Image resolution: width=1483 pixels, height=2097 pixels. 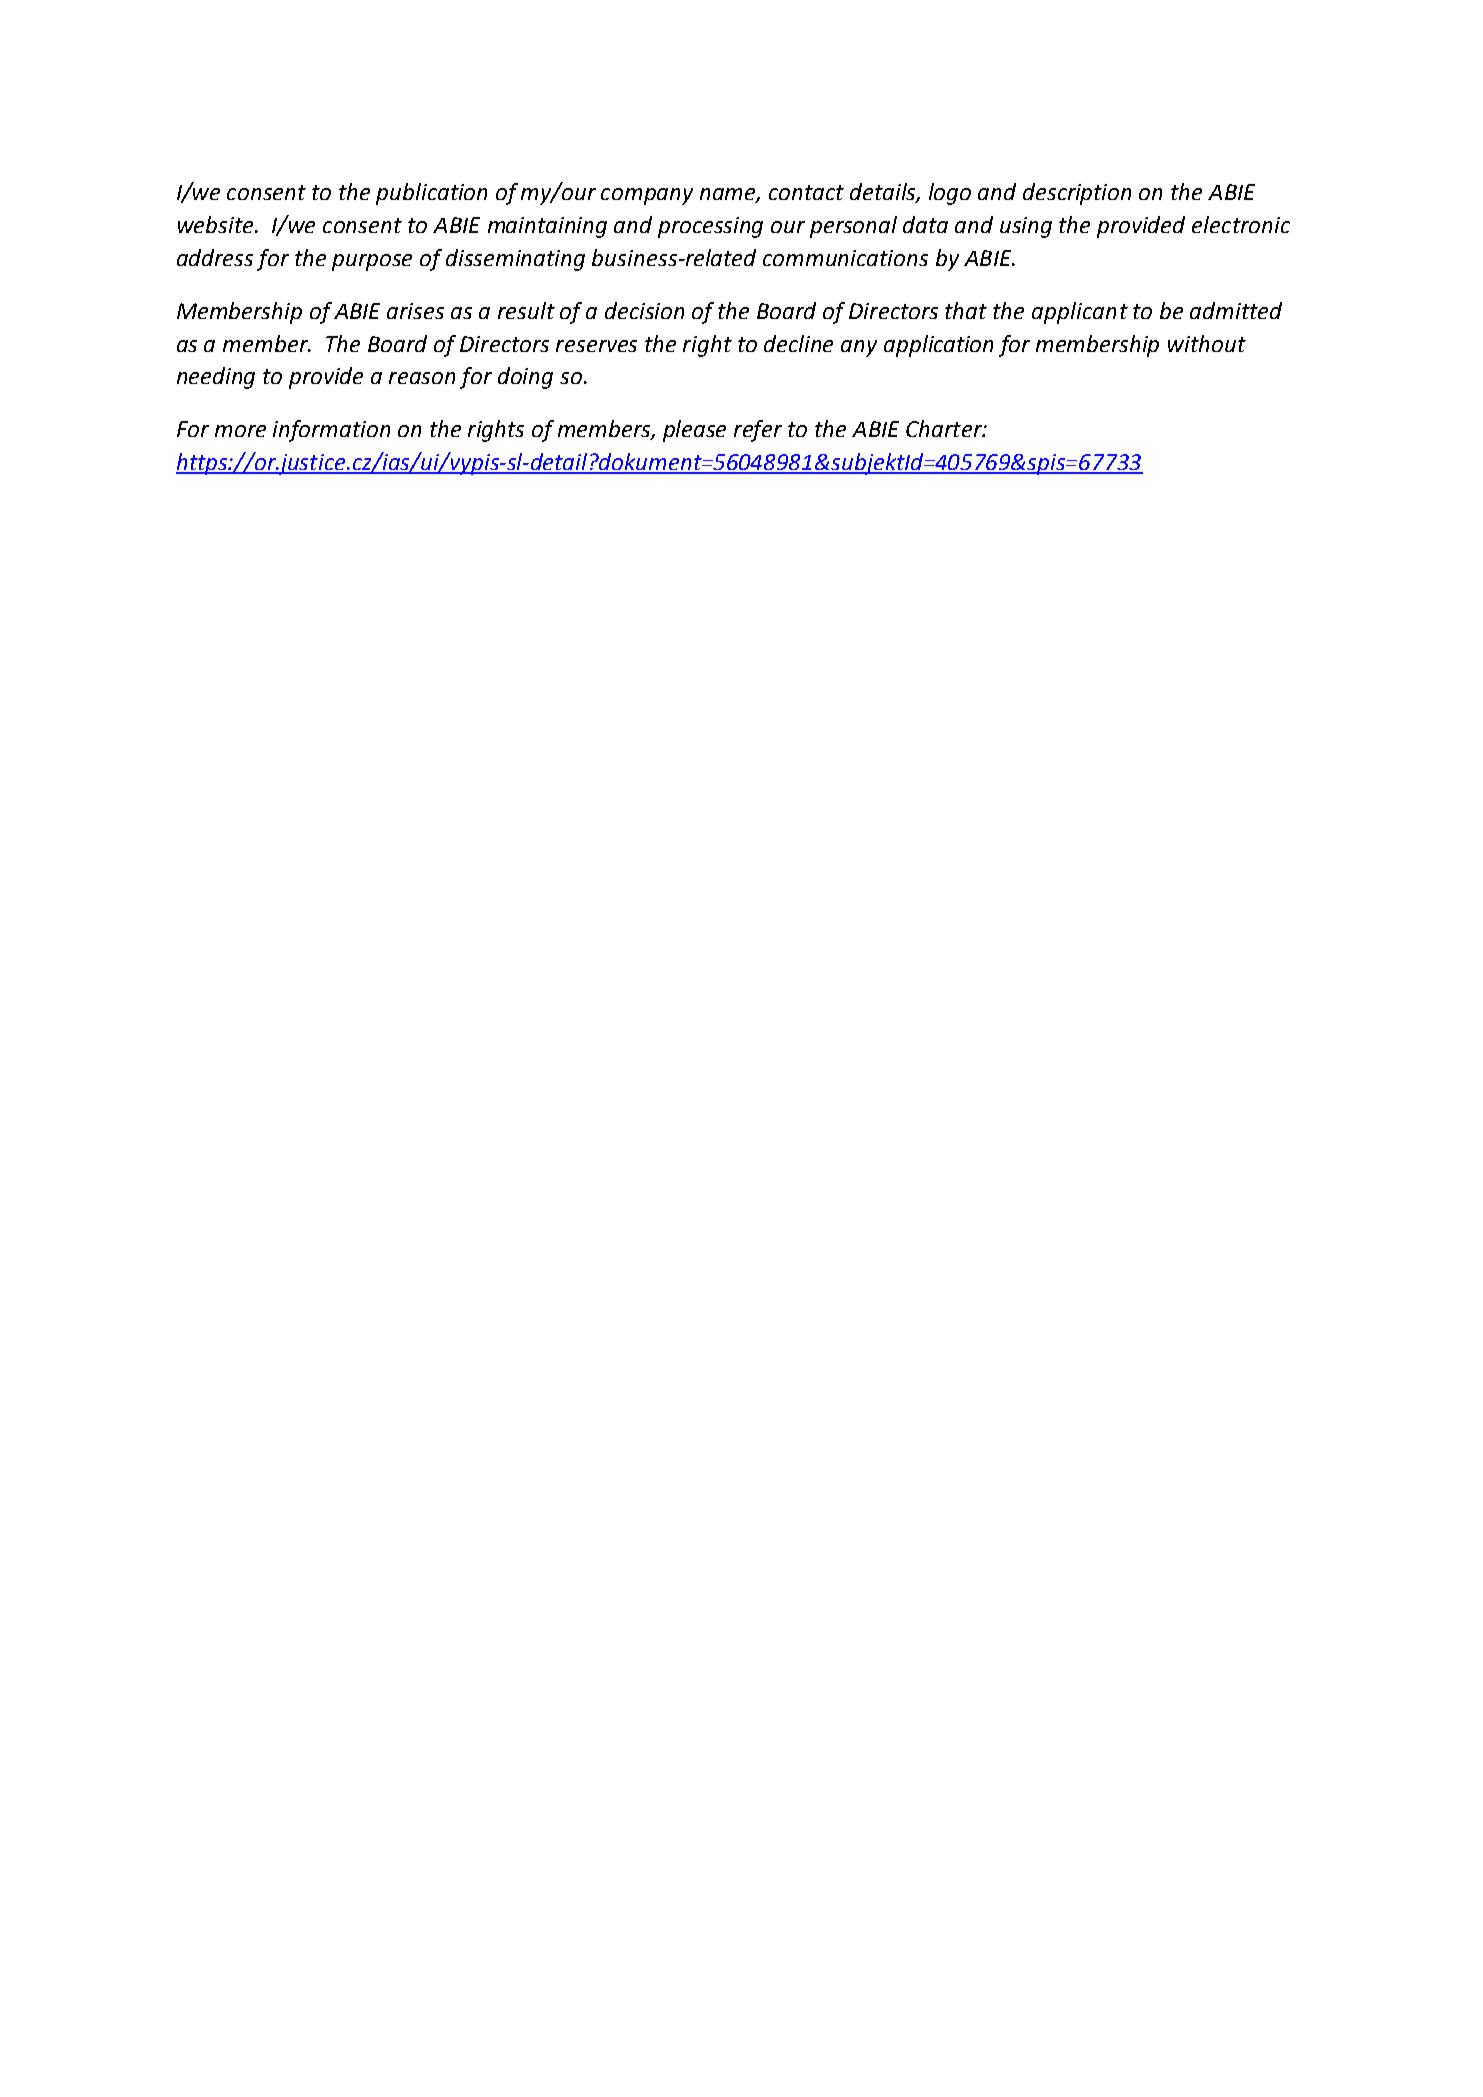 What do you see at coordinates (331, 431) in the image?
I see `information` at bounding box center [331, 431].
